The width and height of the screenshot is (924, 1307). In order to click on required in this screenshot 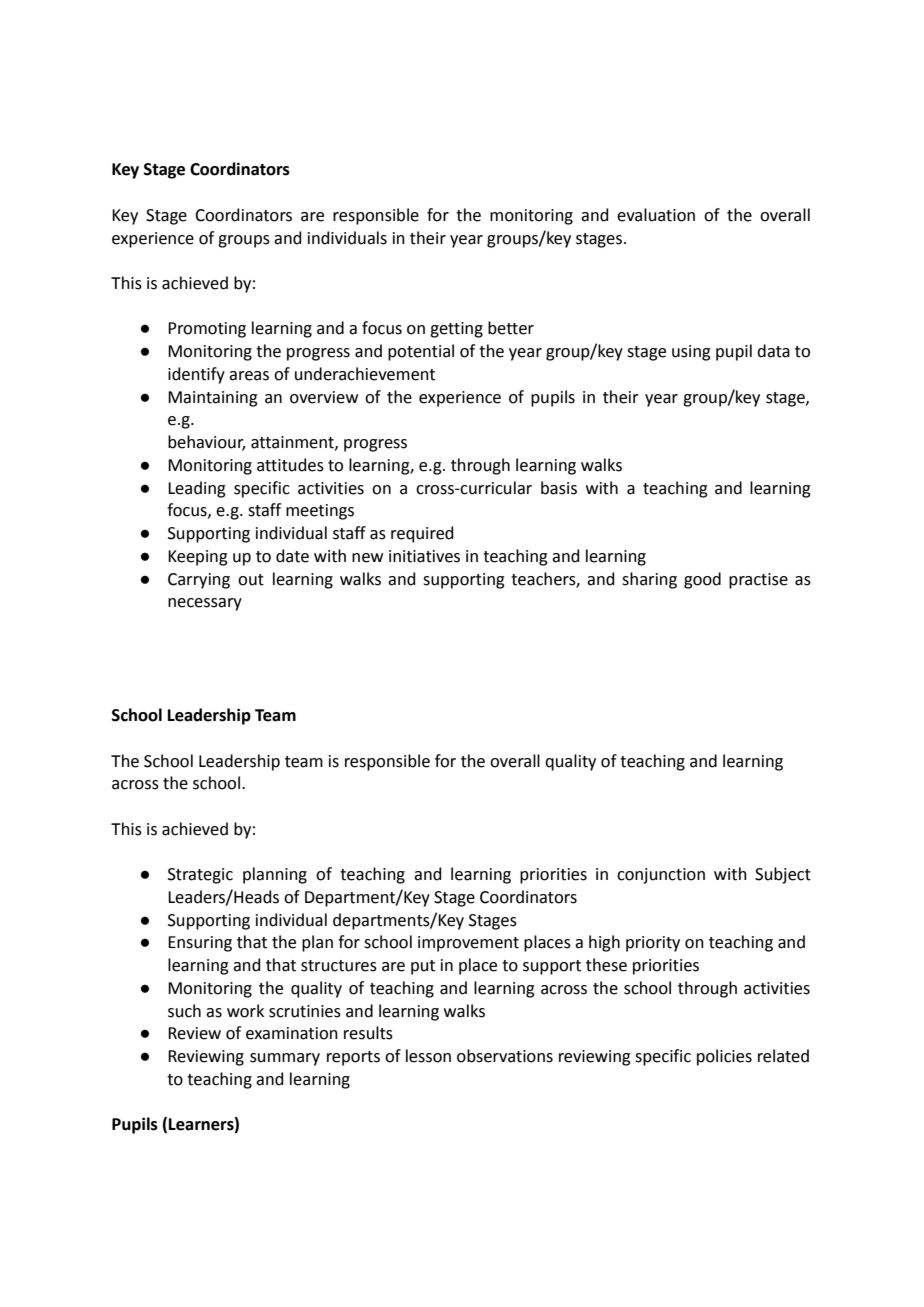, I will do `click(422, 534)`.
